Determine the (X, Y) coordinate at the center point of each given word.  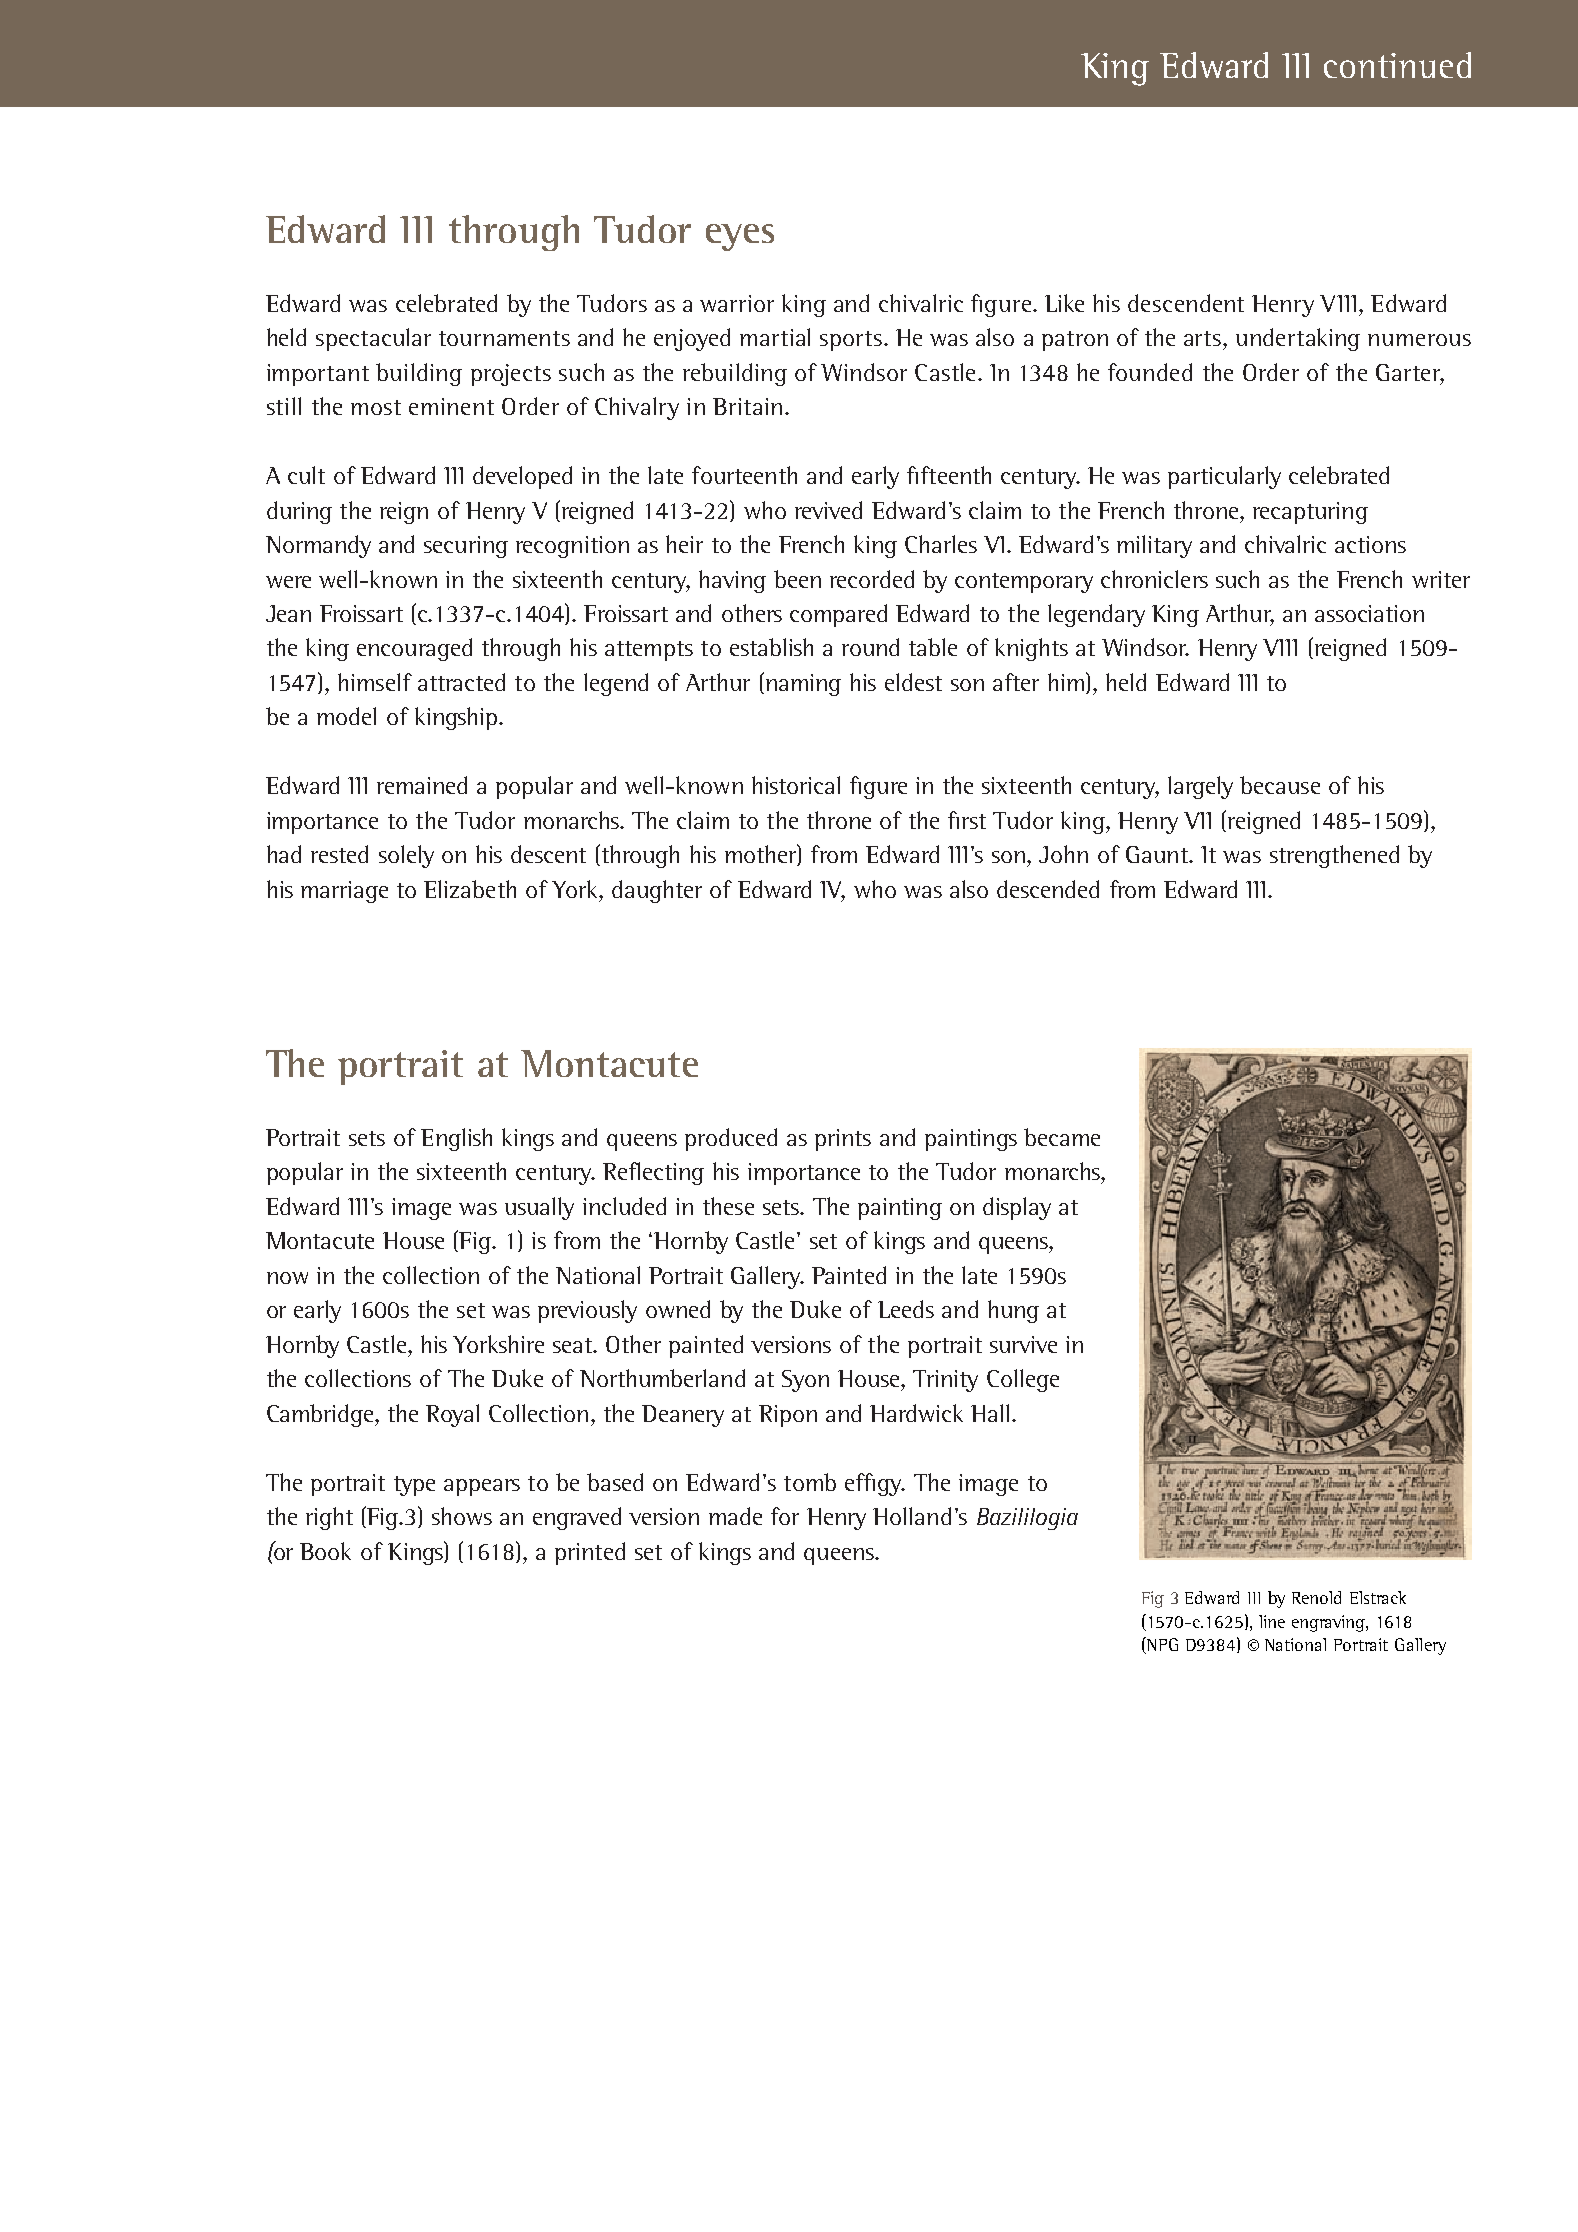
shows (462, 1516)
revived (828, 510)
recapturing (1310, 513)
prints (843, 1140)
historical (796, 785)
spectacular (373, 339)
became (1062, 1137)
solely (406, 856)
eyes (740, 237)
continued (1397, 65)
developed (522, 477)
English (456, 1139)
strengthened (1334, 856)
